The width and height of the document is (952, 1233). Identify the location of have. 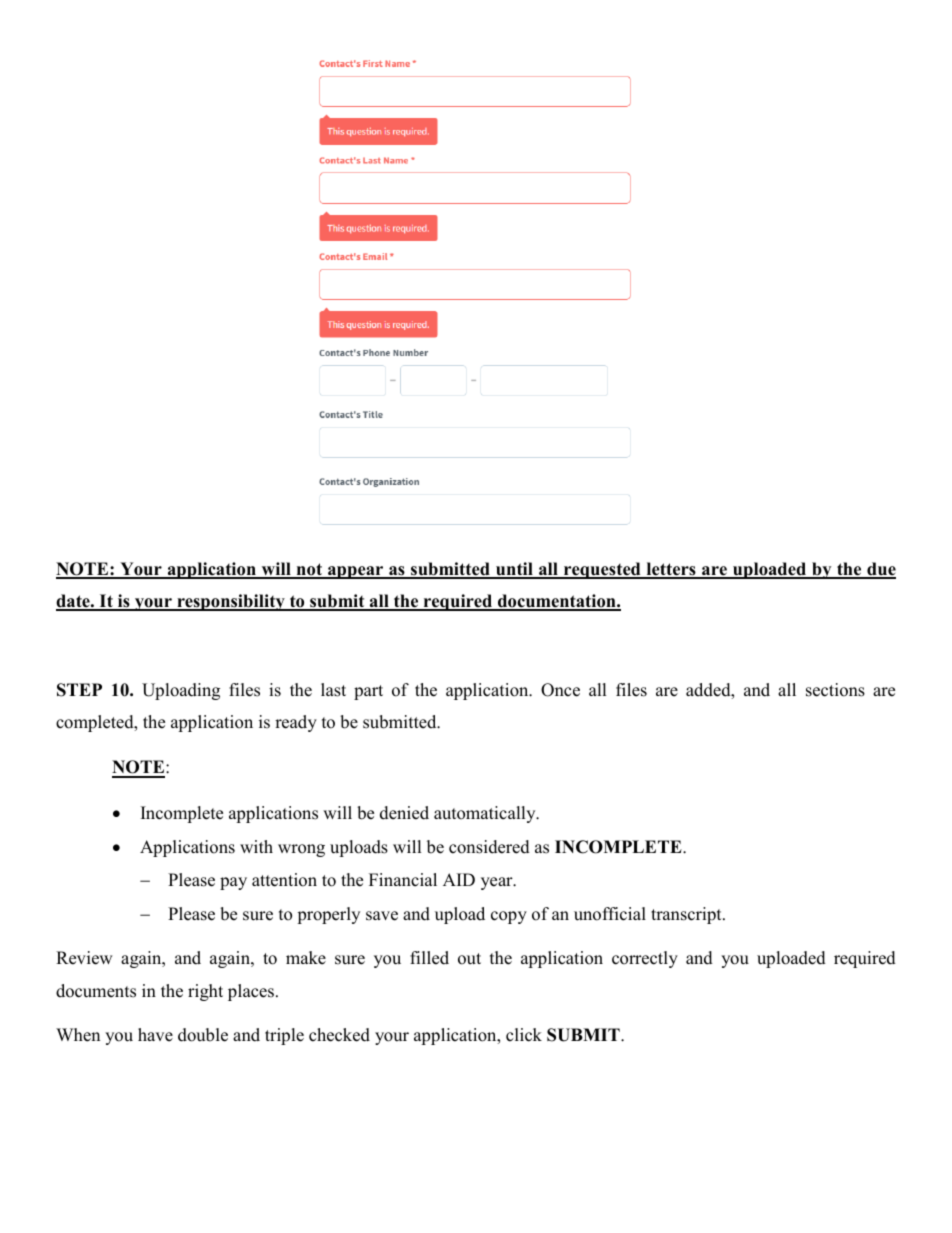
(155, 1035).
